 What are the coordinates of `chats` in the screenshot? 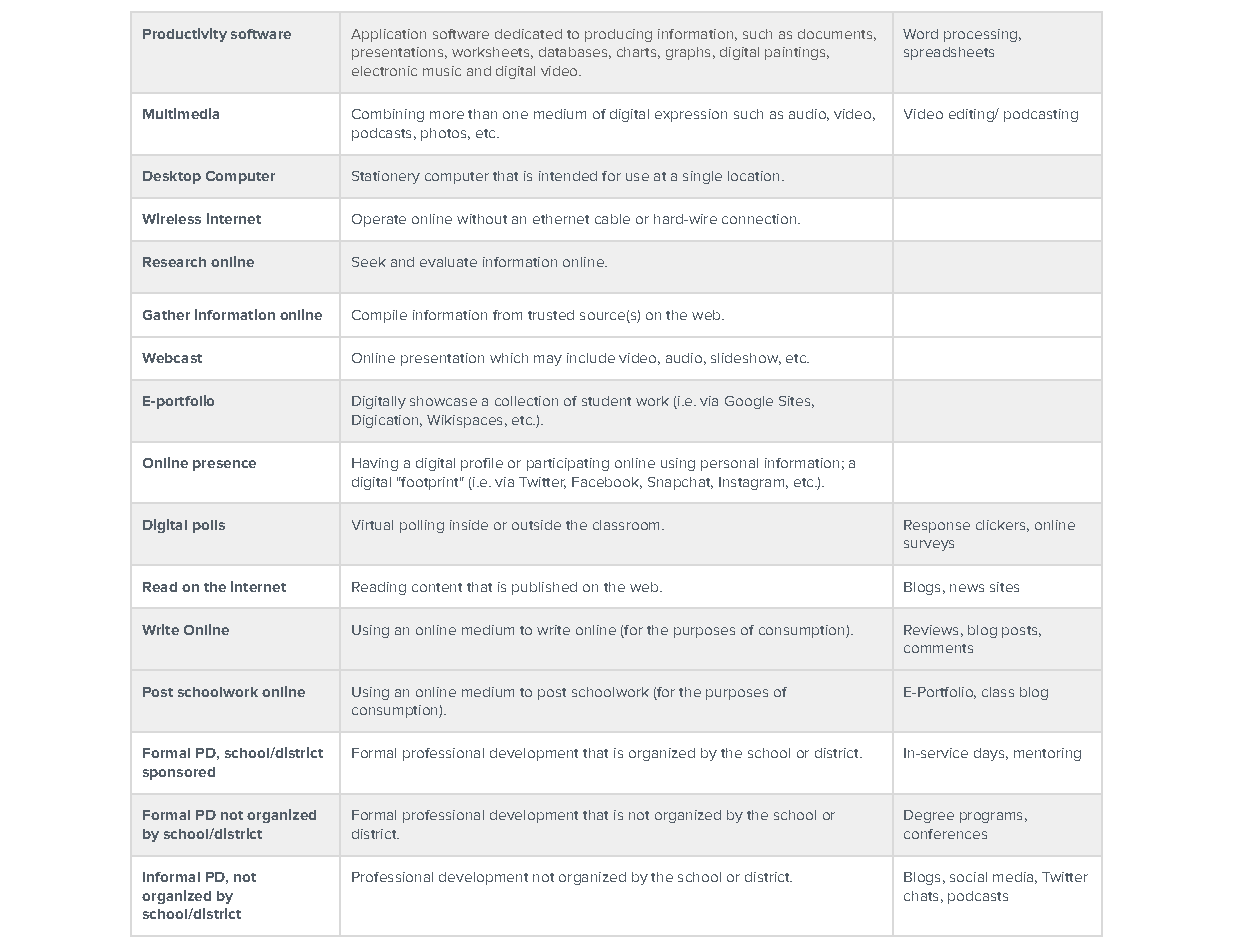 It's located at (921, 896).
